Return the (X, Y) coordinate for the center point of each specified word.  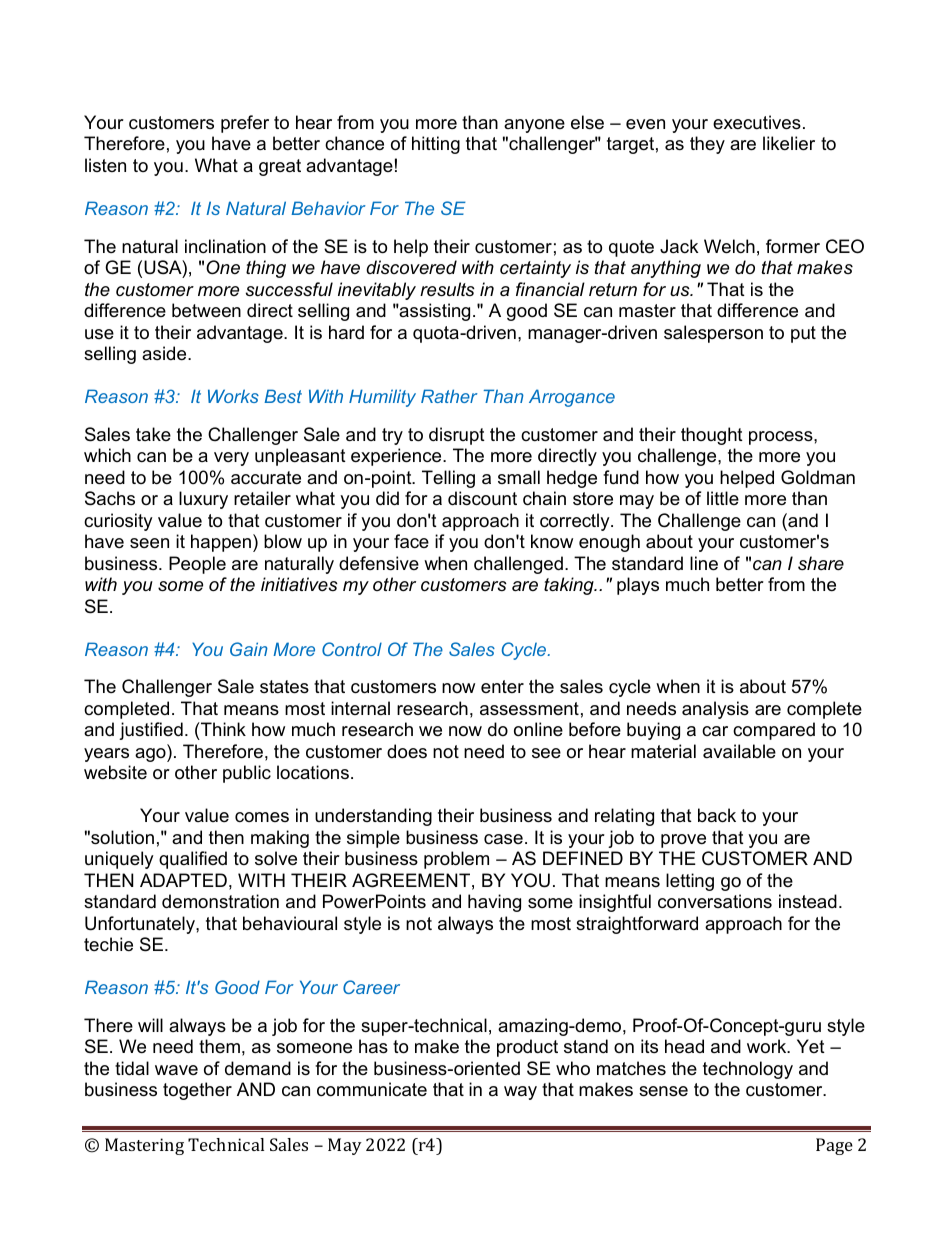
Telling (448, 479)
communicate (372, 1089)
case (503, 839)
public (247, 774)
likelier (789, 143)
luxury (203, 500)
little (723, 498)
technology (748, 1070)
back (717, 815)
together (197, 1091)
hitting (436, 145)
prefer (245, 124)
